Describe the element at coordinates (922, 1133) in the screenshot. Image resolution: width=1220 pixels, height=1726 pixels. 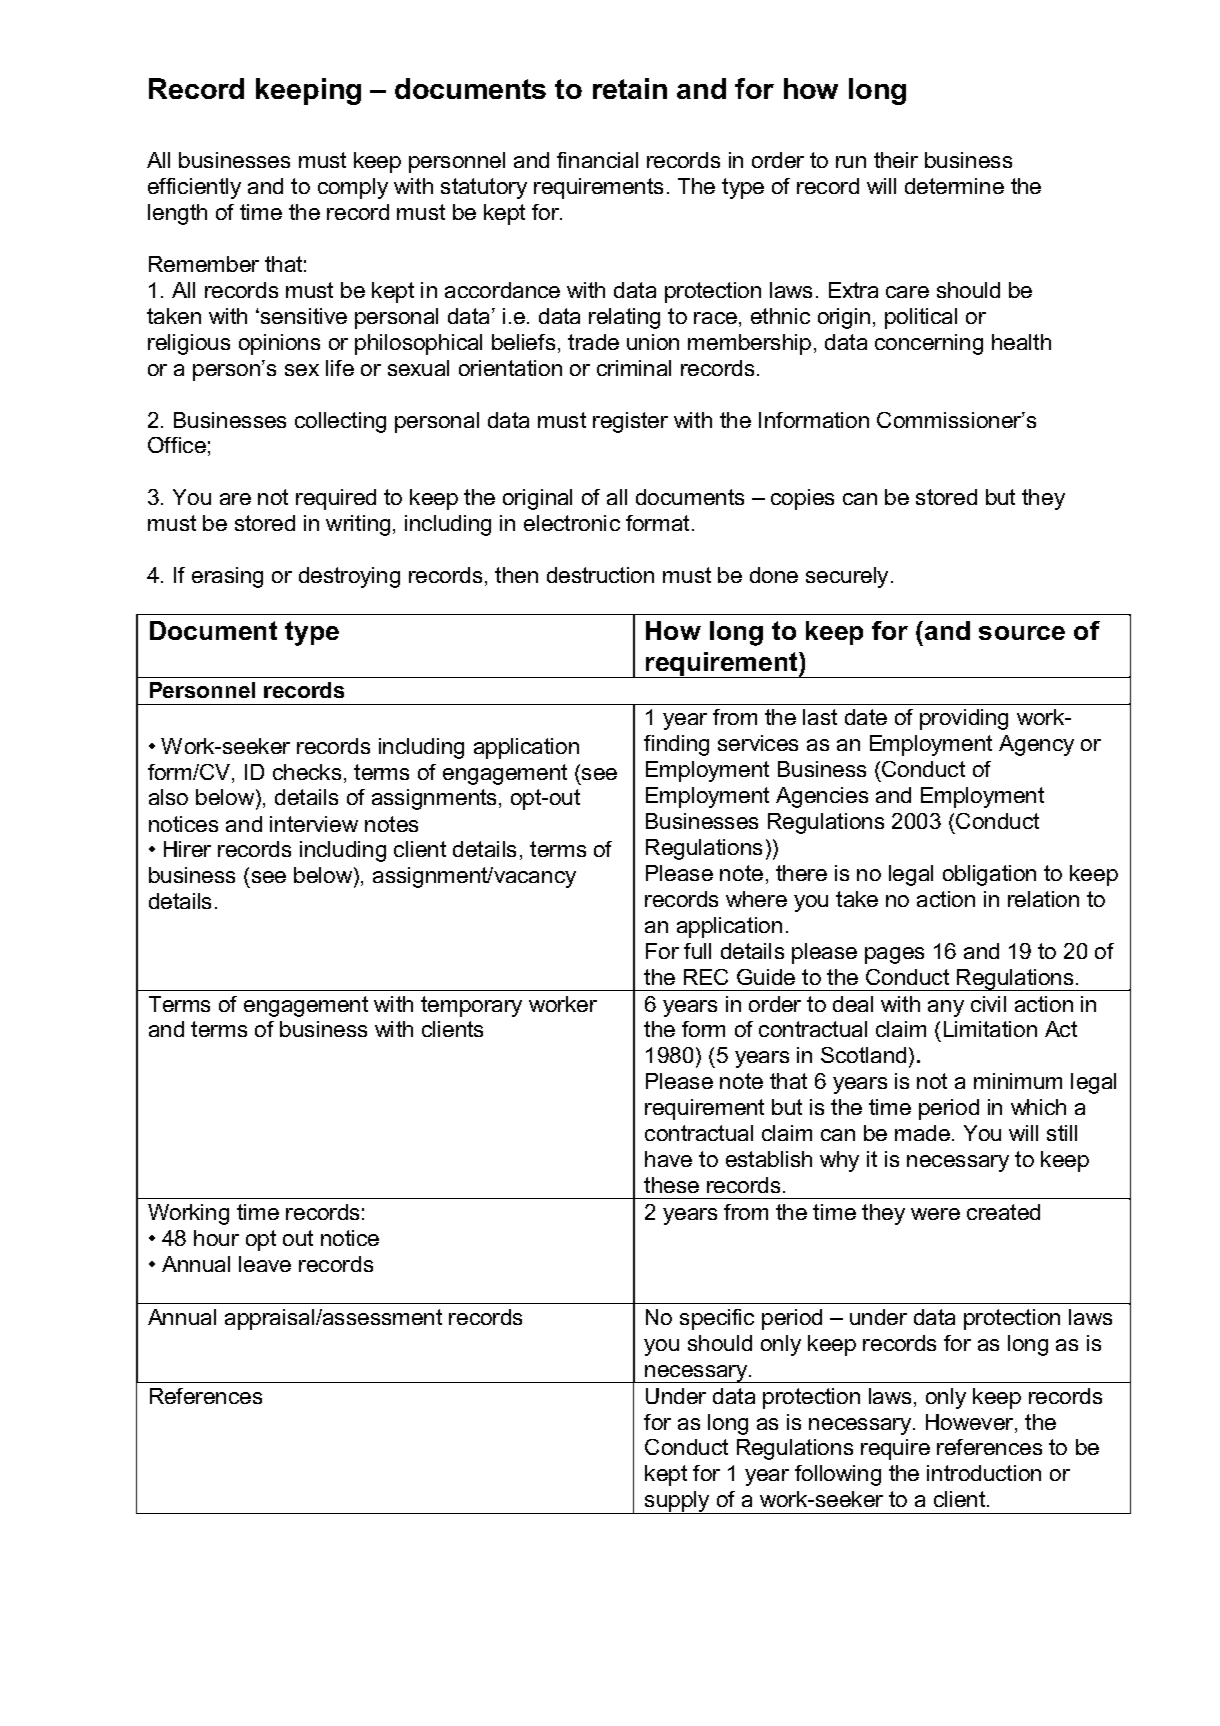
I see `made` at that location.
